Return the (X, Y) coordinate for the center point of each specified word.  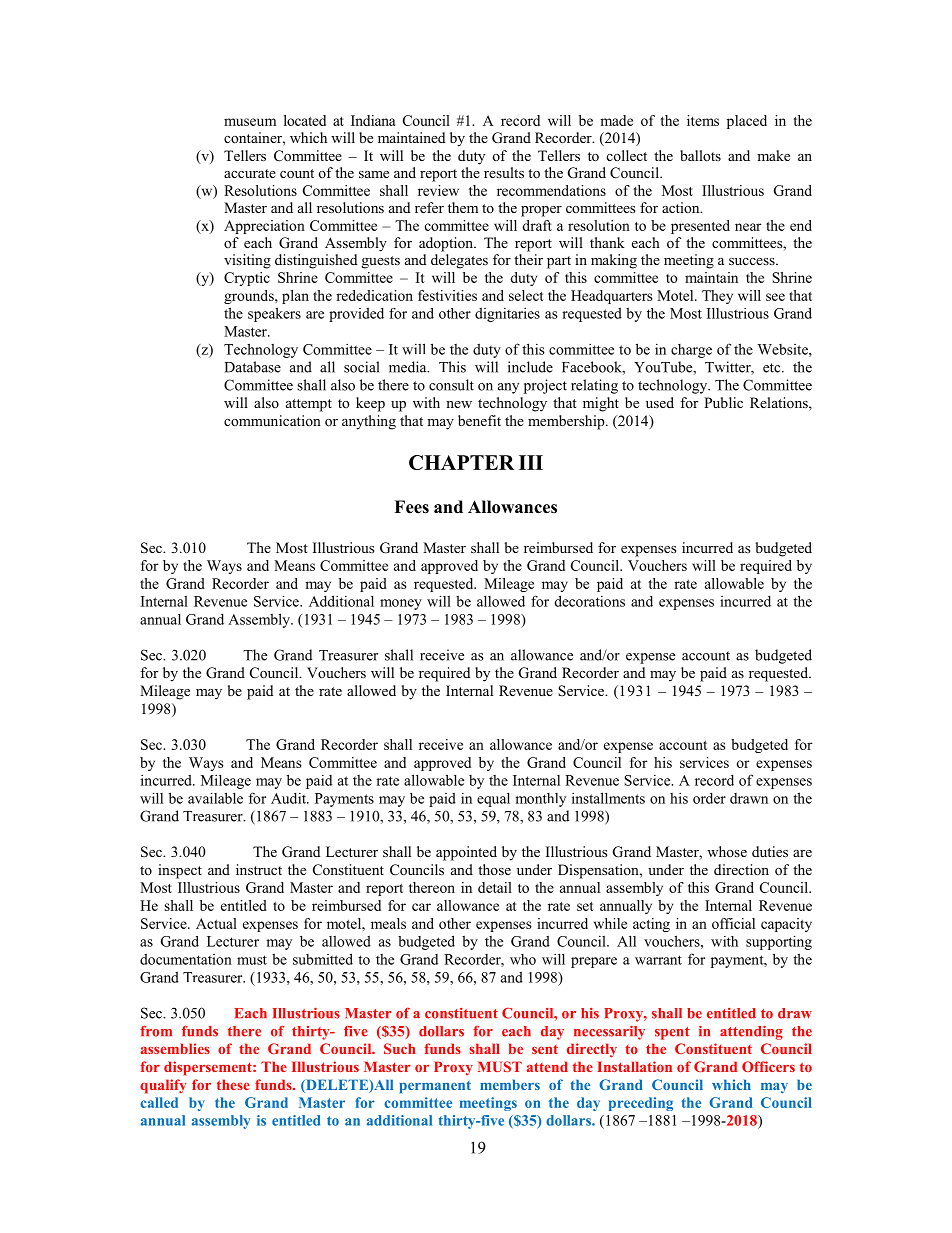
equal (493, 799)
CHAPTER (461, 462)
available (215, 798)
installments (608, 798)
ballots (700, 155)
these (233, 1084)
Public (723, 402)
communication (272, 420)
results (504, 172)
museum (250, 122)
